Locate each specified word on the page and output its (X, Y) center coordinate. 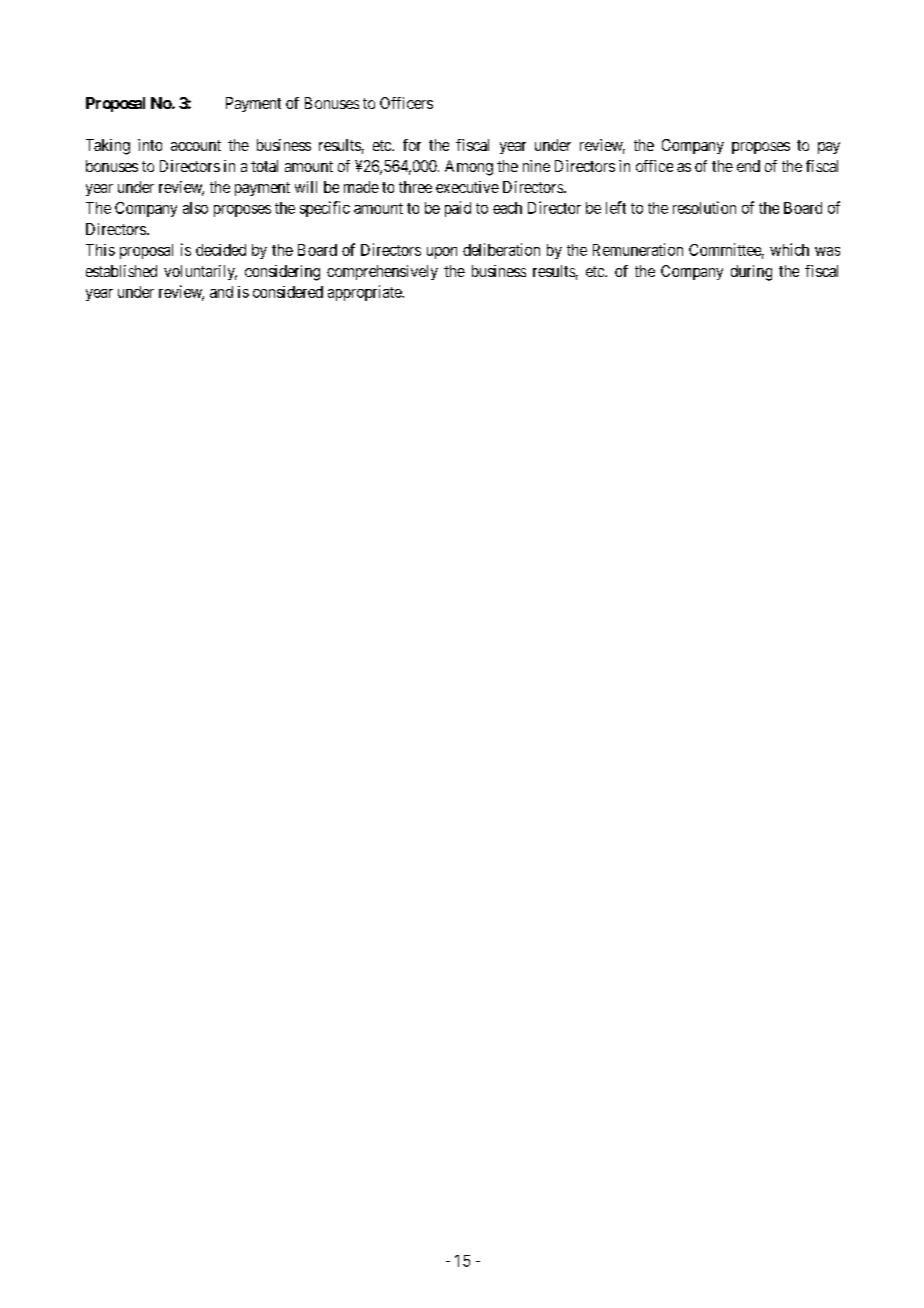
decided (221, 250)
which (789, 249)
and (221, 292)
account (196, 145)
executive (467, 187)
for (412, 145)
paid (458, 209)
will (306, 187)
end (748, 166)
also (195, 208)
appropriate (365, 293)
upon (442, 253)
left (616, 207)
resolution (704, 207)
